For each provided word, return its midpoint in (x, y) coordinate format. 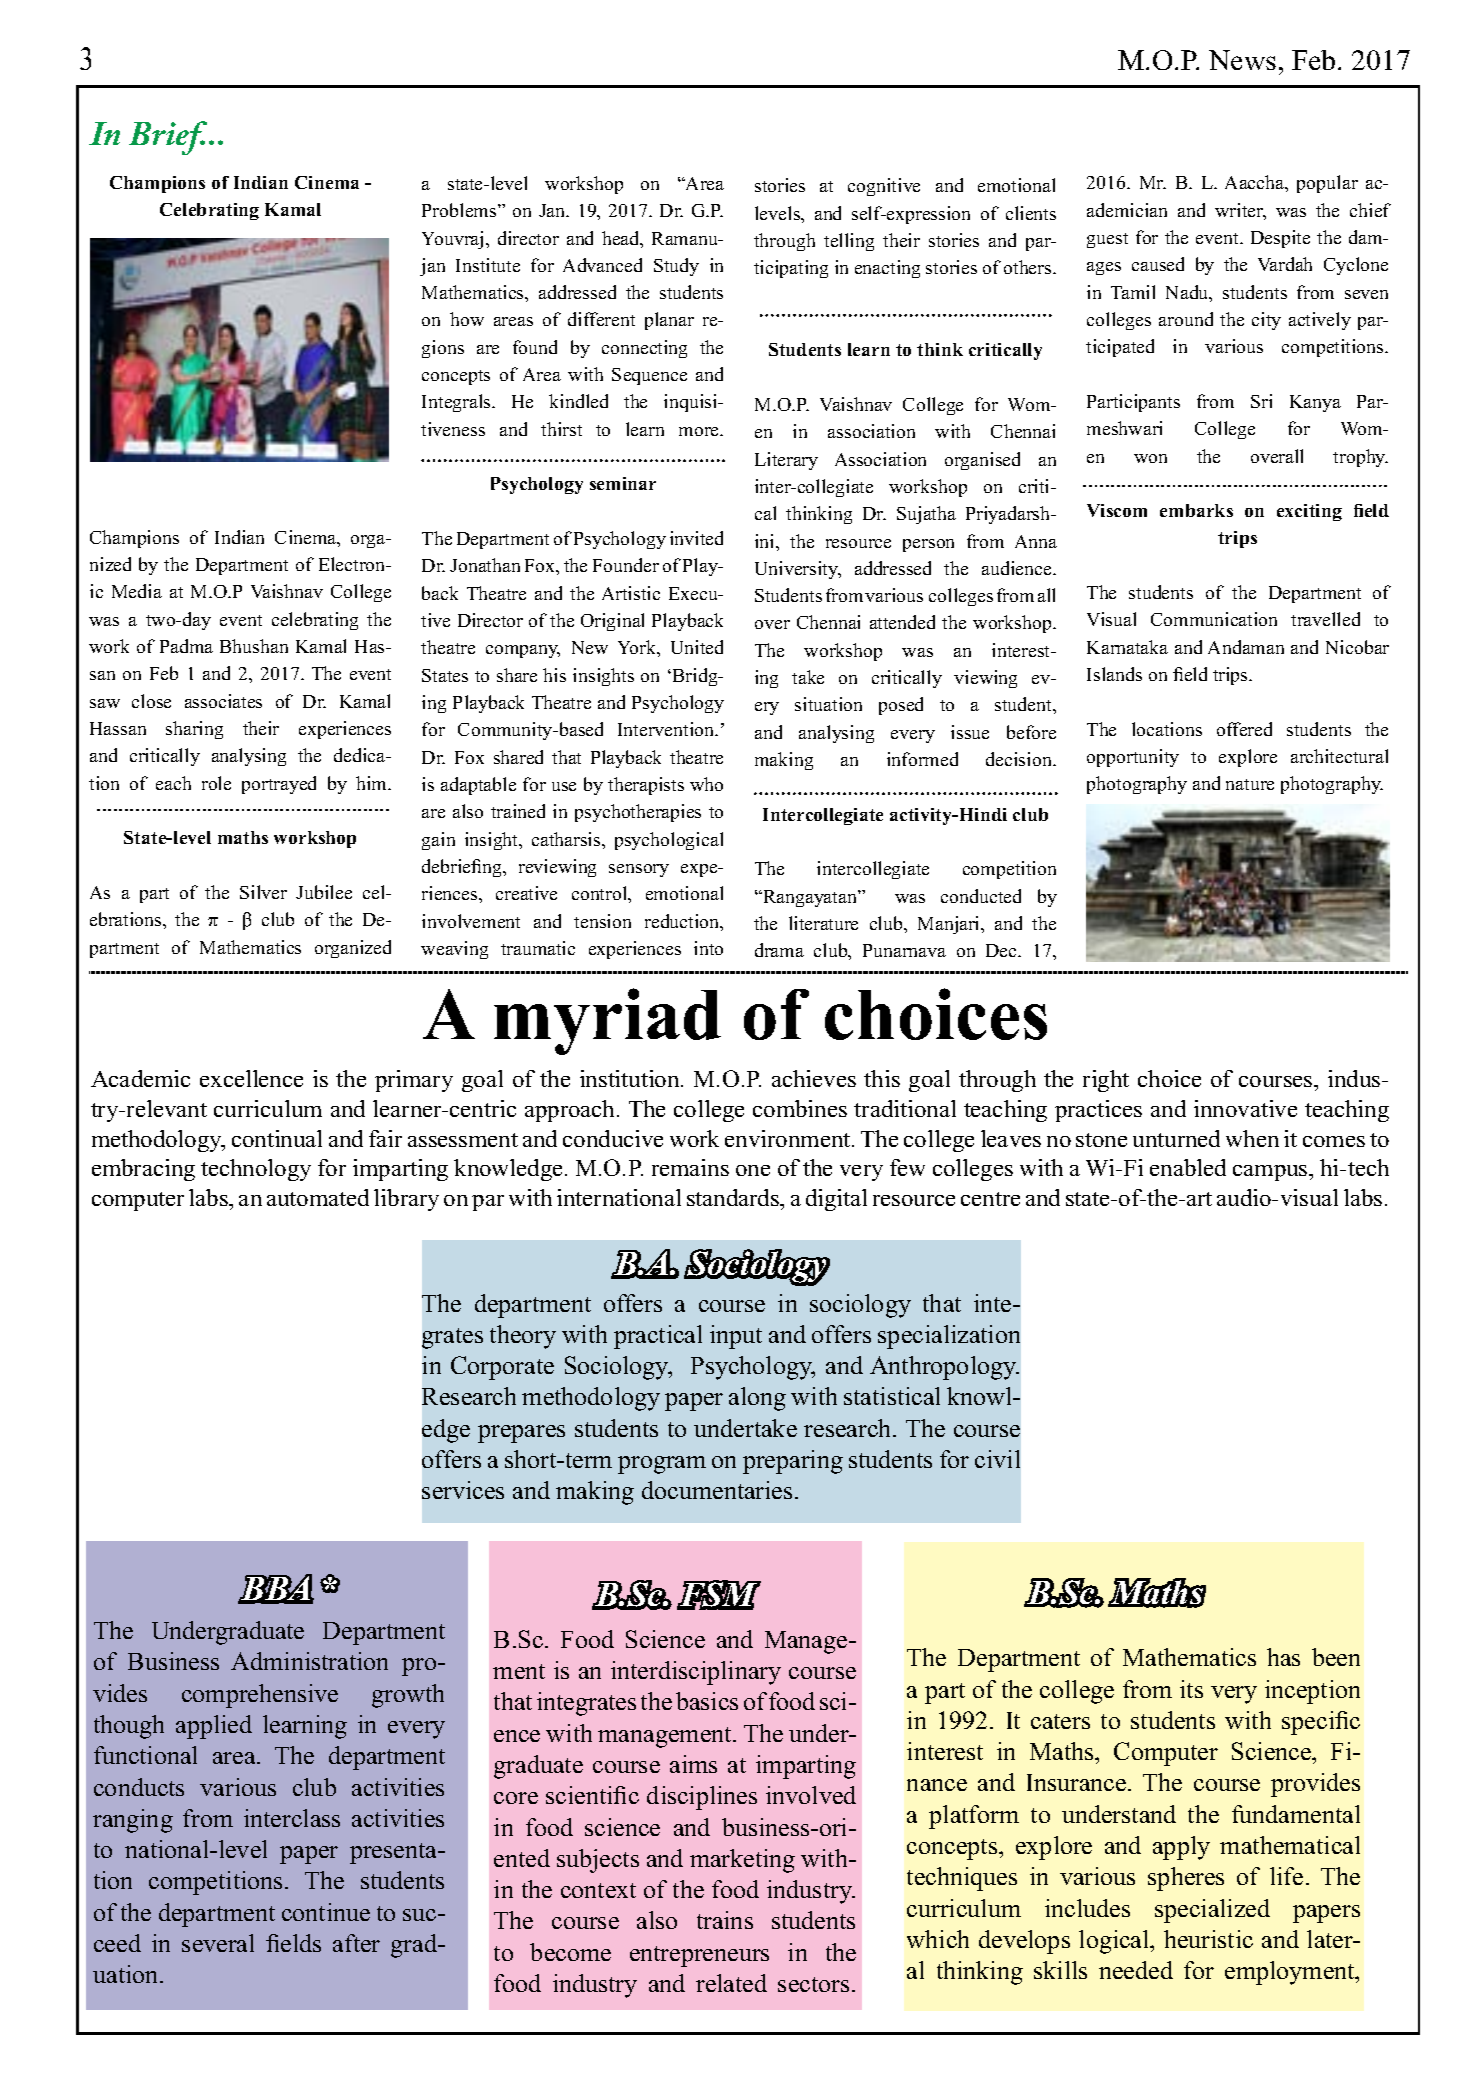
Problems (460, 210)
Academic (140, 1078)
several (218, 1943)
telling (849, 242)
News (1242, 60)
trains (725, 1920)
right (1106, 1081)
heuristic (1208, 1939)
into (708, 948)
